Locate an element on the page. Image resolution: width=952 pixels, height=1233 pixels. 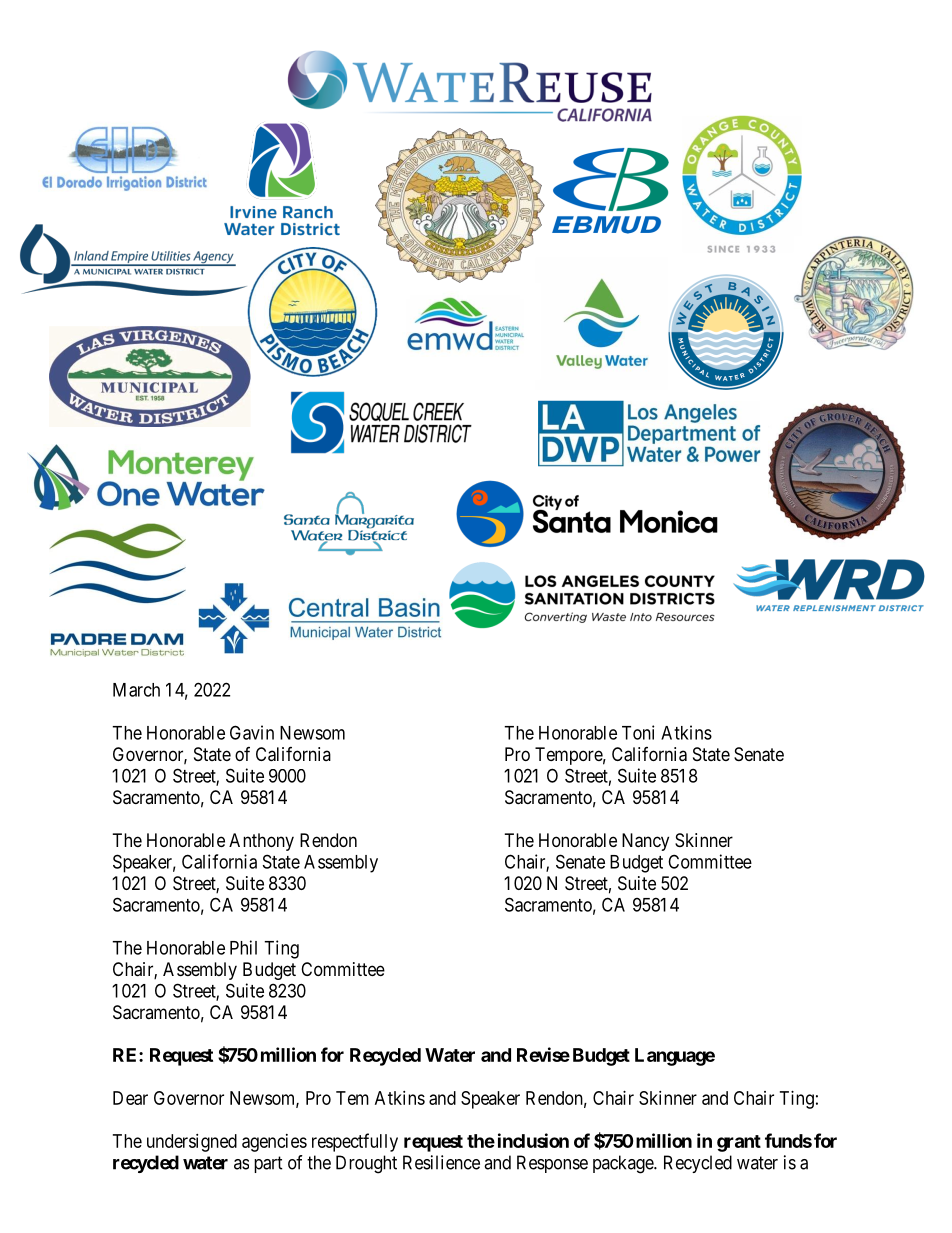
Toni is located at coordinates (638, 732).
